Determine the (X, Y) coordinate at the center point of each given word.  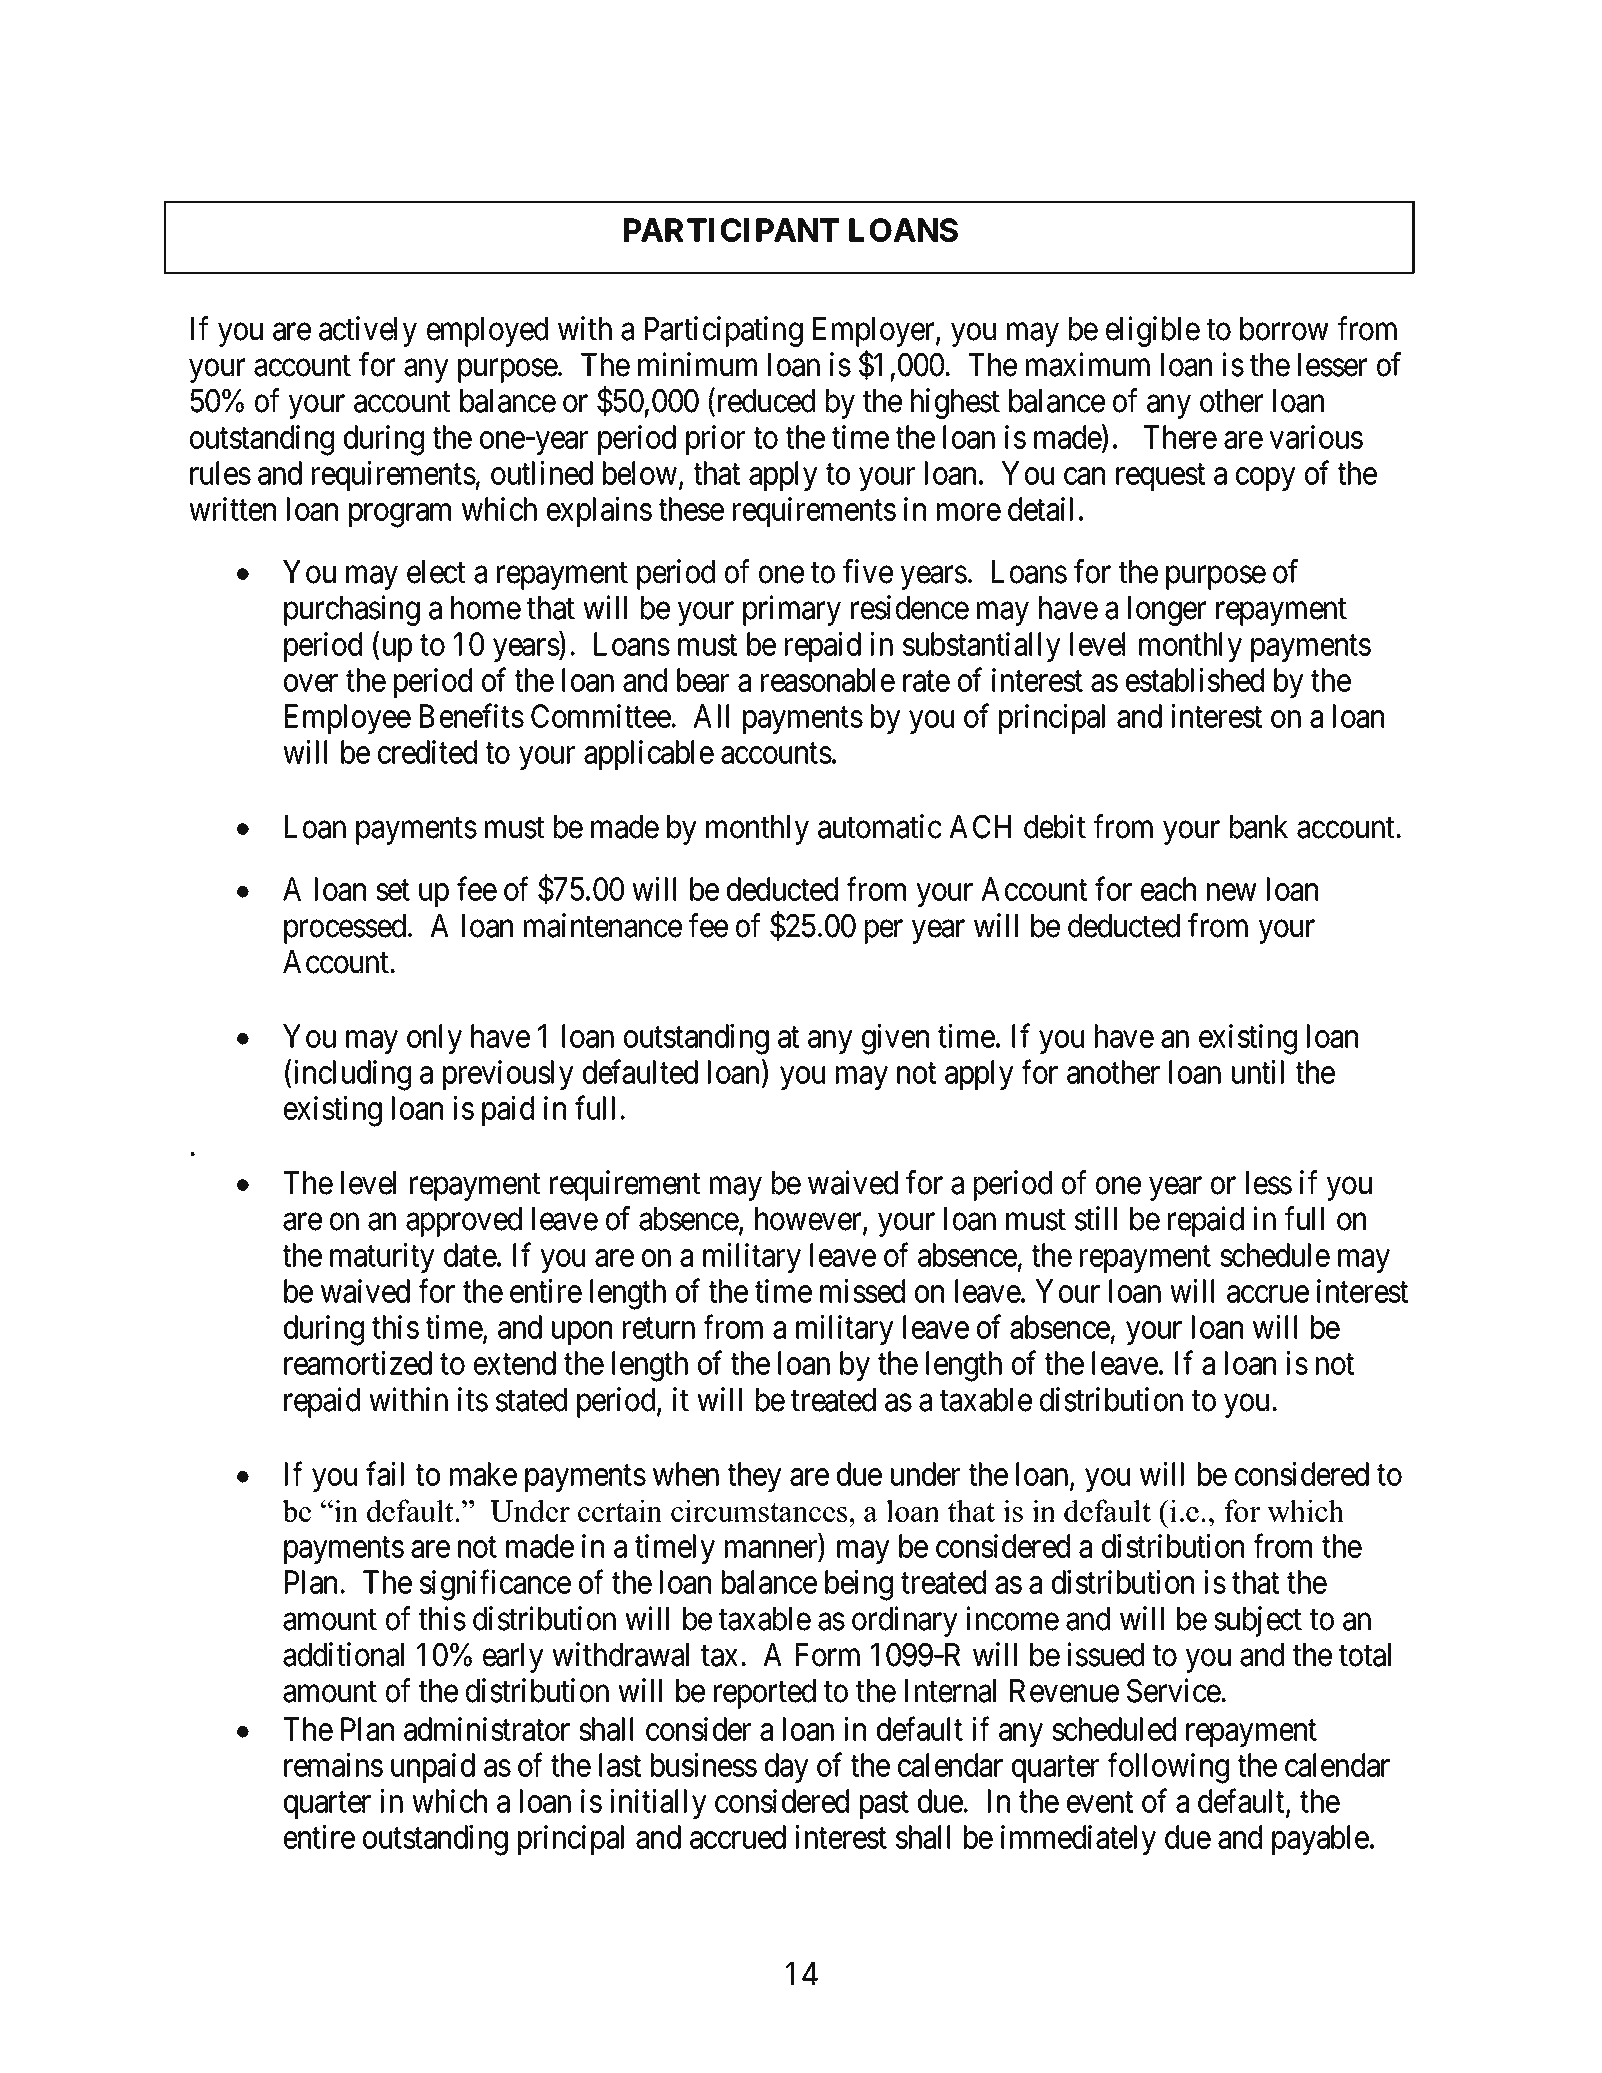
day (787, 1768)
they (755, 1477)
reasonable (828, 680)
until (1258, 1072)
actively (368, 331)
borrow (1284, 329)
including (351, 1075)
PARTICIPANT (731, 230)
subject (1258, 1621)
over (311, 683)
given (895, 1039)
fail (385, 1474)
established (1195, 680)
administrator (487, 1729)
